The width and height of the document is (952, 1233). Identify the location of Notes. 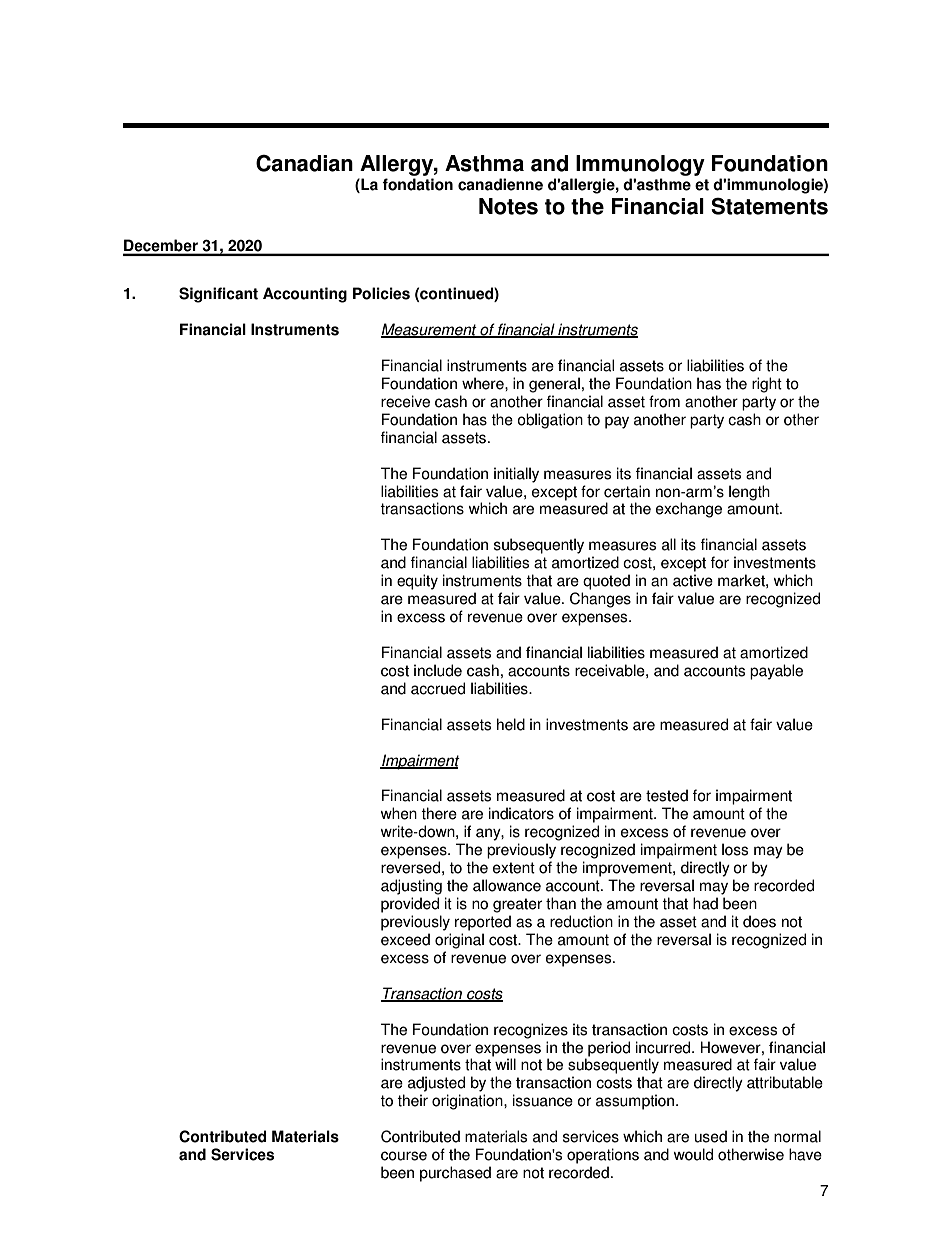
(508, 206).
